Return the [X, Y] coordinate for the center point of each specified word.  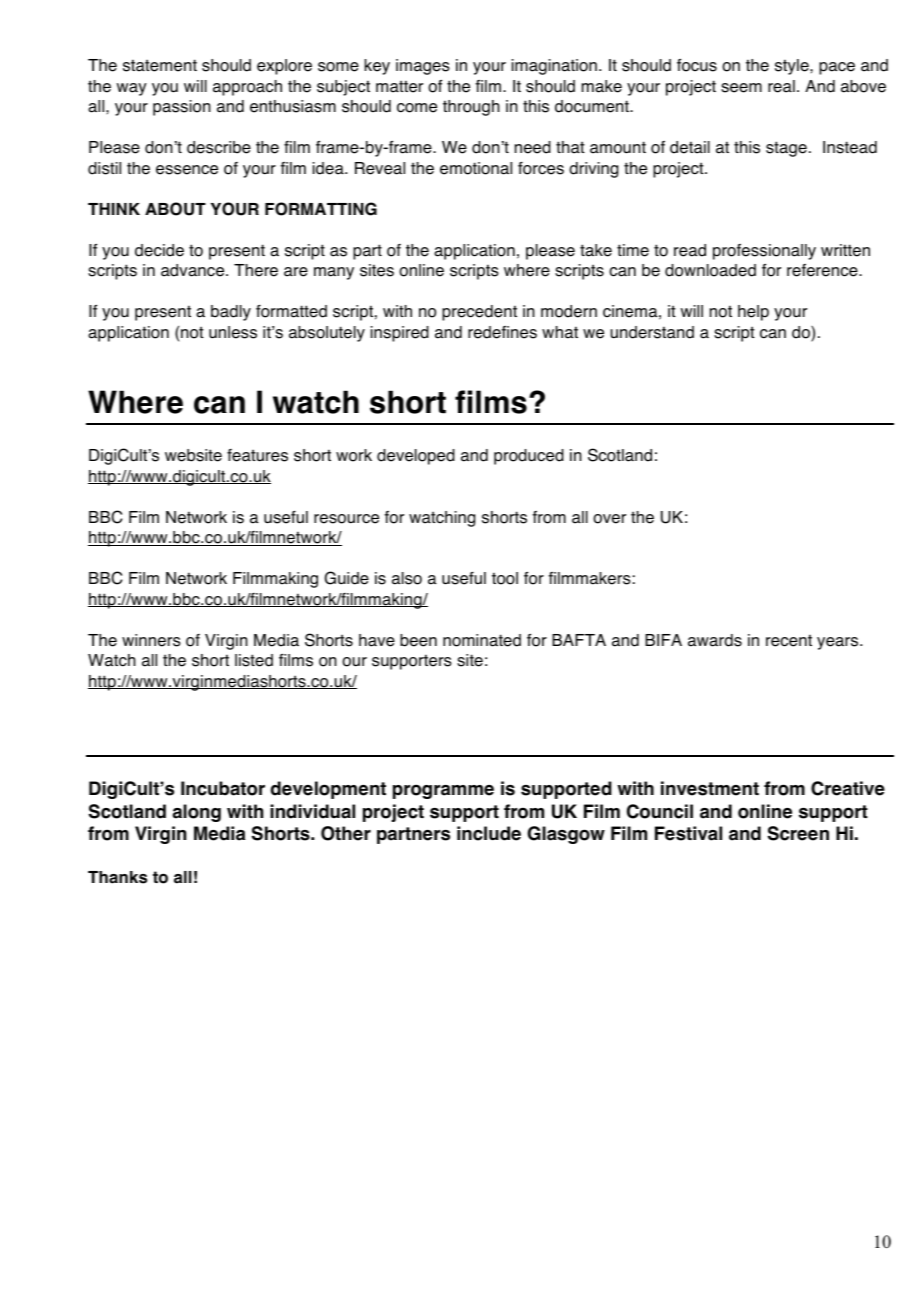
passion [182, 108]
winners [151, 640]
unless [233, 332]
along [197, 813]
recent [789, 640]
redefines [502, 332]
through [471, 108]
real [781, 86]
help [753, 313]
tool [505, 578]
